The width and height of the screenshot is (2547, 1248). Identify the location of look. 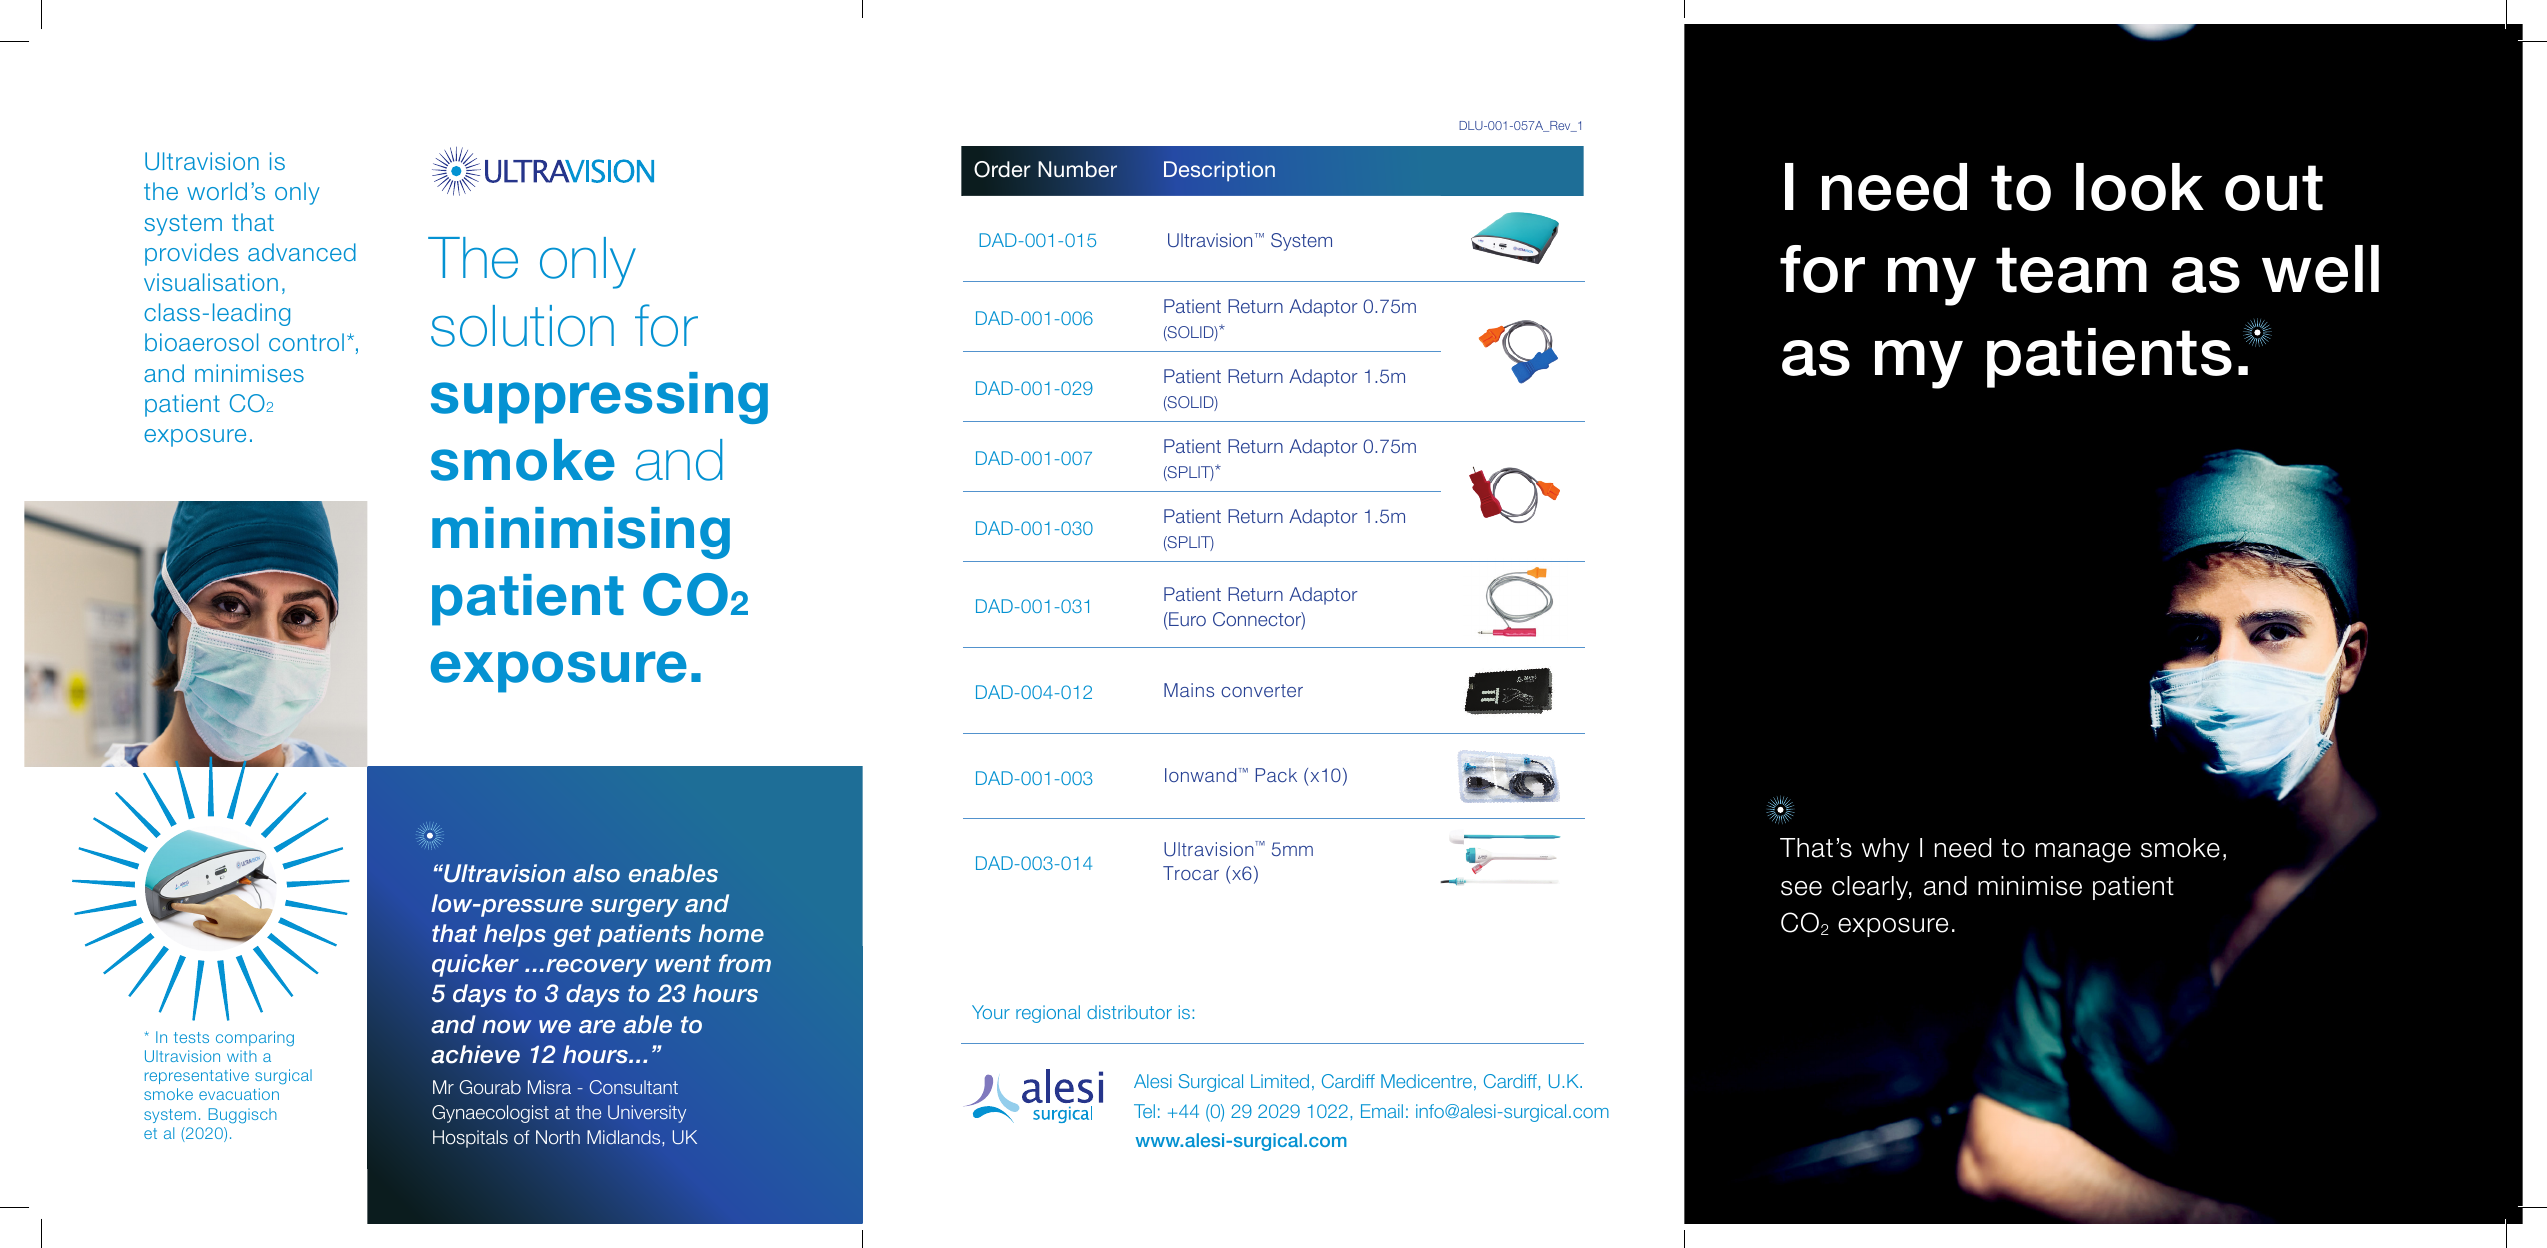
(2140, 187).
